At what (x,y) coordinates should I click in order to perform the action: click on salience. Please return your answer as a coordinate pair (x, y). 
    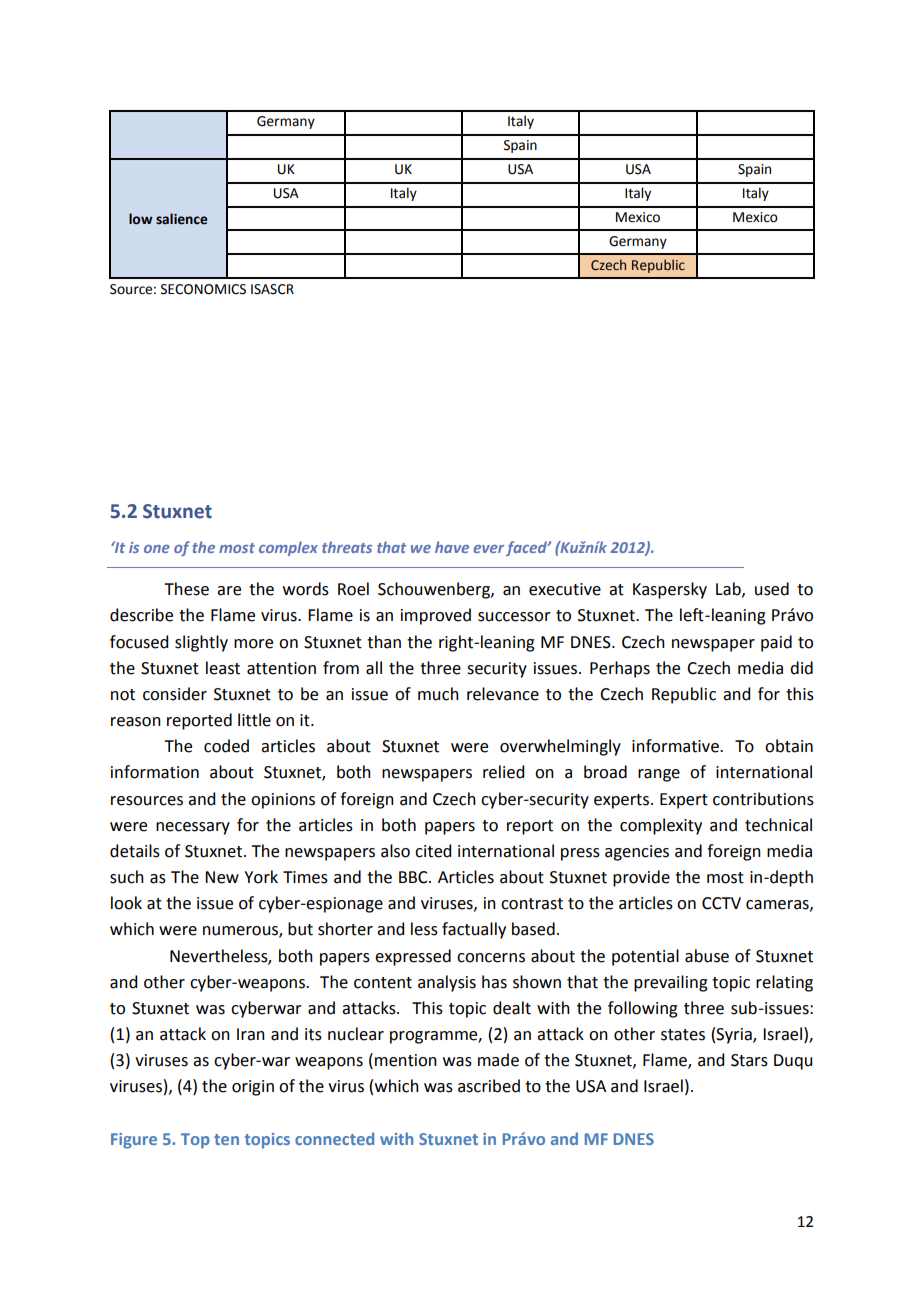
    Looking at the image, I should click on (182, 219).
